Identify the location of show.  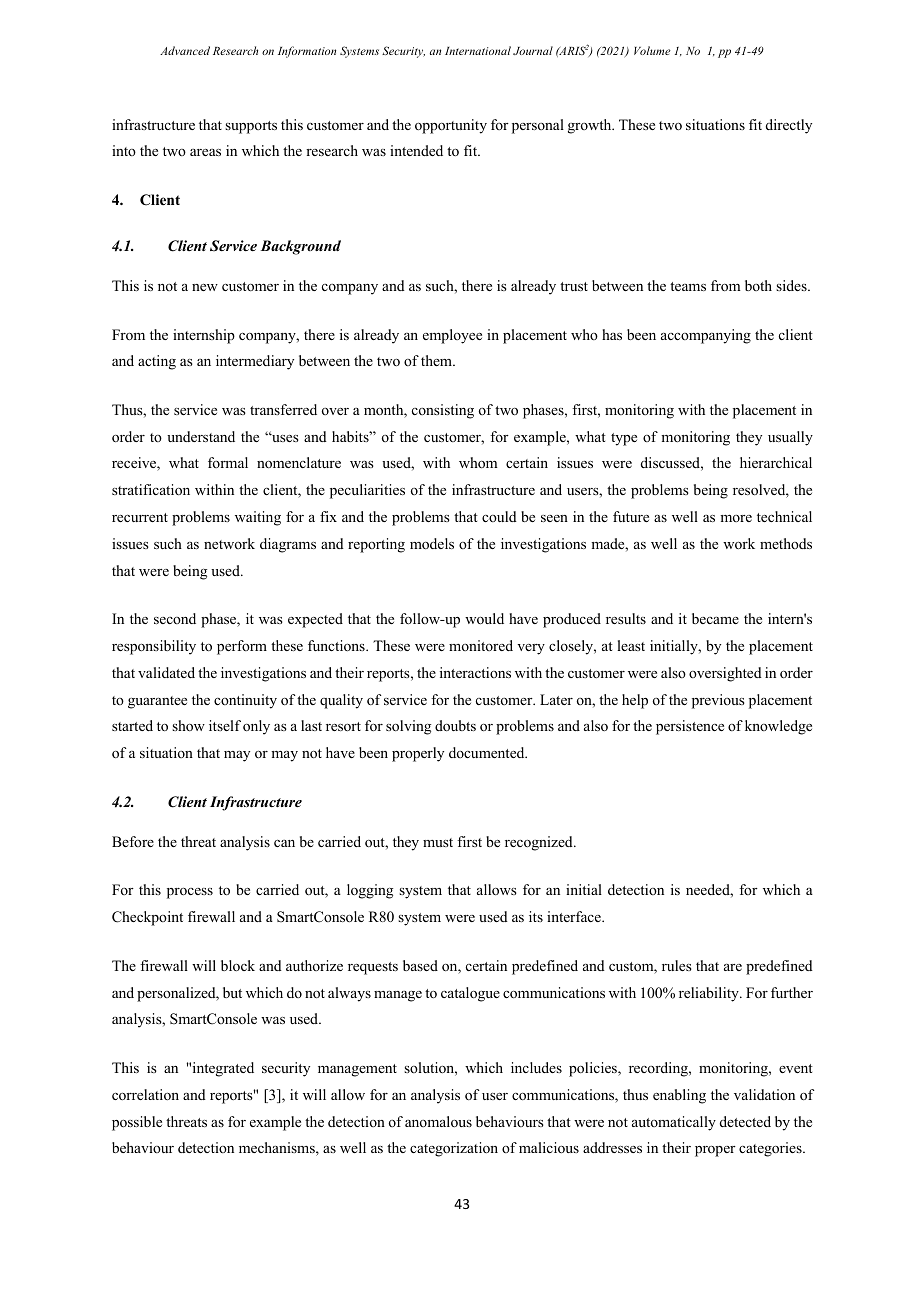
(188, 725).
